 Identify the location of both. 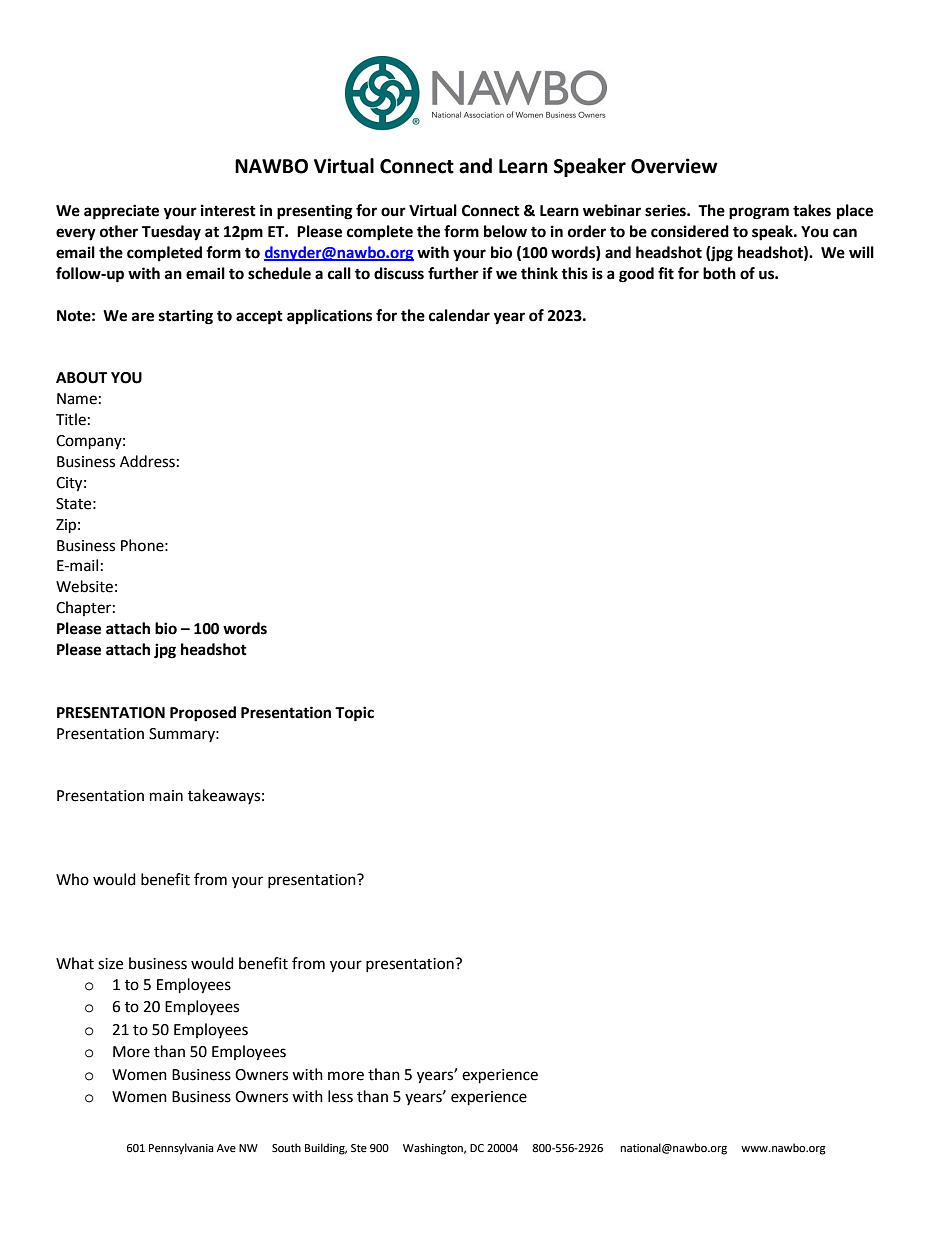
(719, 273).
